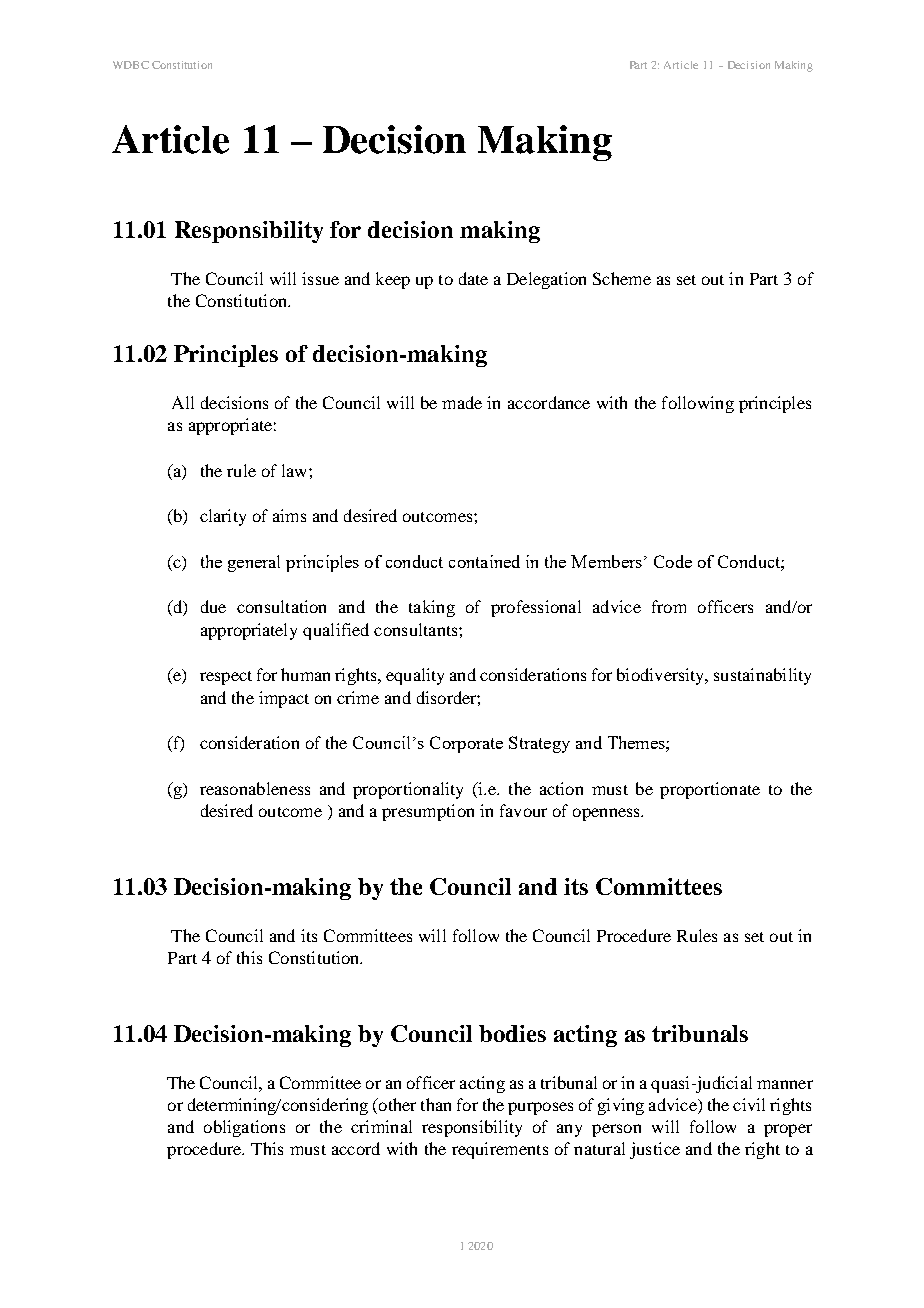 This document has height=1308, width=924. What do you see at coordinates (622, 278) in the document?
I see `Scheme` at bounding box center [622, 278].
